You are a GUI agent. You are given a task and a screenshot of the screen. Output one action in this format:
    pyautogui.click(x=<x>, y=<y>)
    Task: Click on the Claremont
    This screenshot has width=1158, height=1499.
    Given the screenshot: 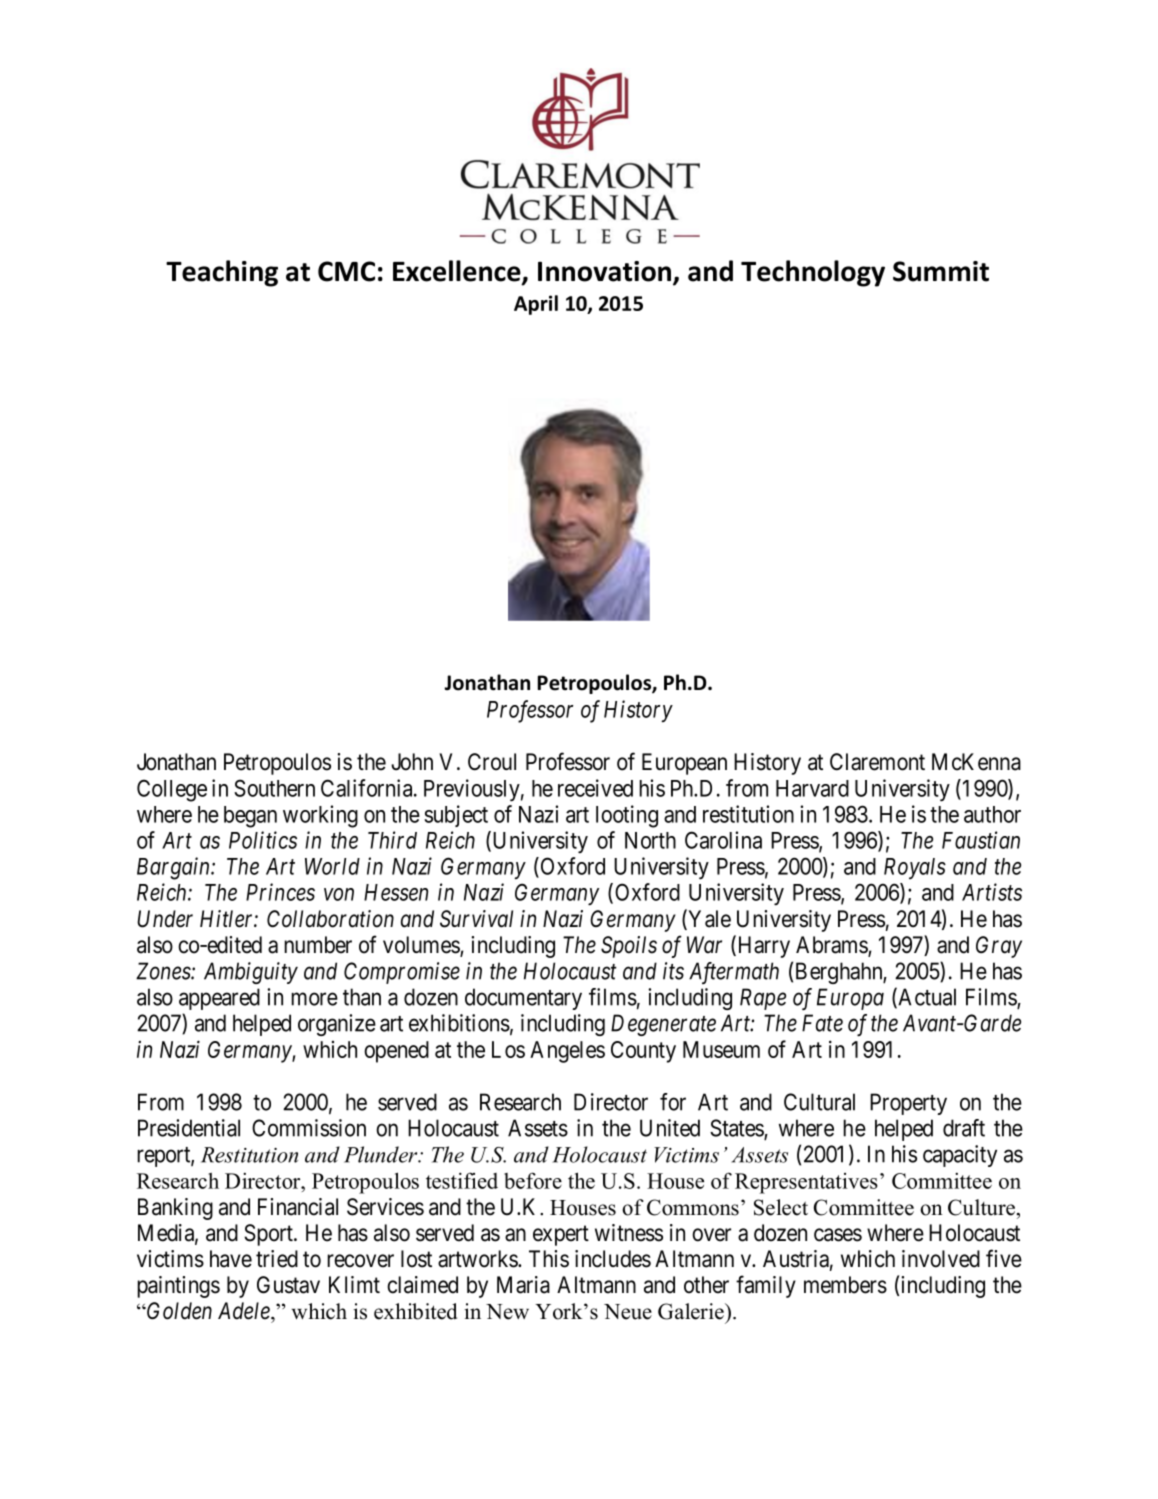 What is the action you would take?
    pyautogui.click(x=877, y=762)
